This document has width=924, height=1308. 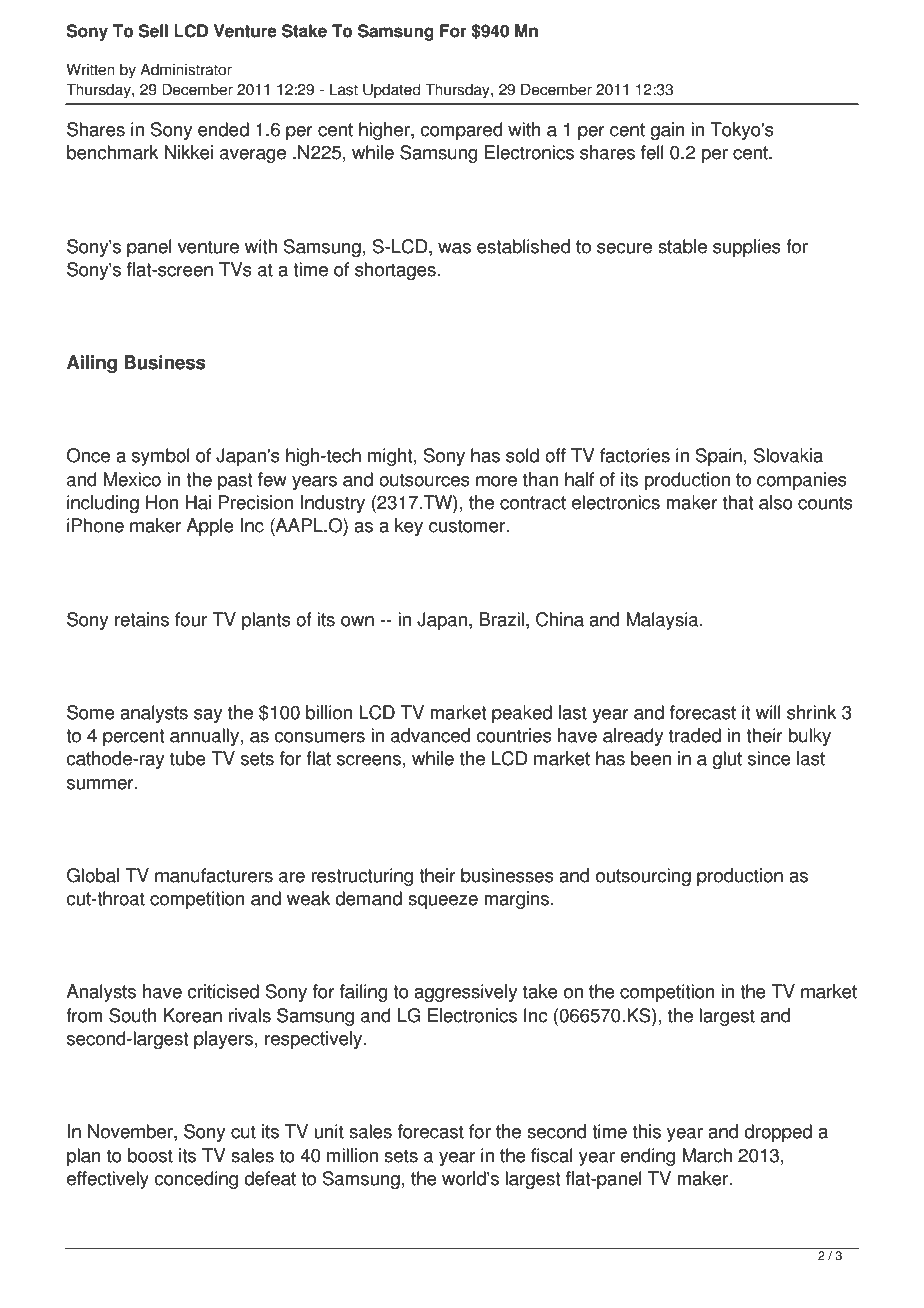 What do you see at coordinates (430, 735) in the document?
I see `advanced` at bounding box center [430, 735].
